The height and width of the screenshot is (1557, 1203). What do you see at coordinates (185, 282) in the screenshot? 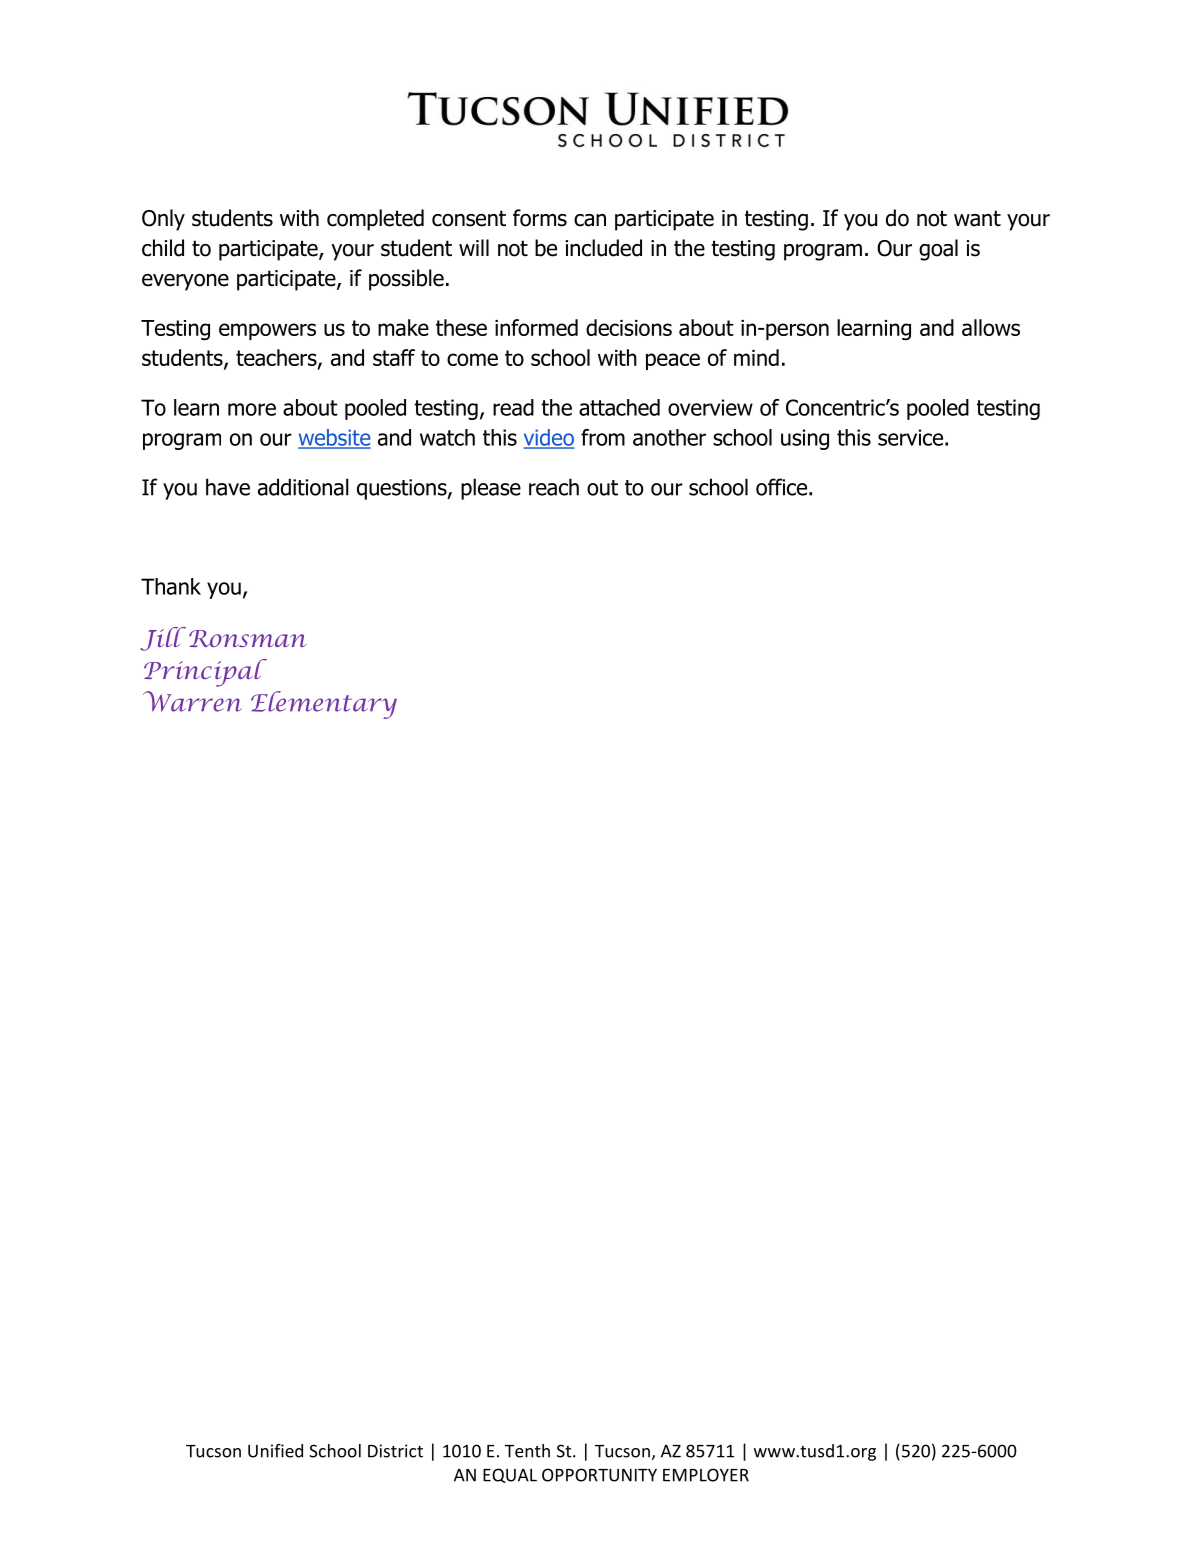
I see `everyone` at bounding box center [185, 282].
